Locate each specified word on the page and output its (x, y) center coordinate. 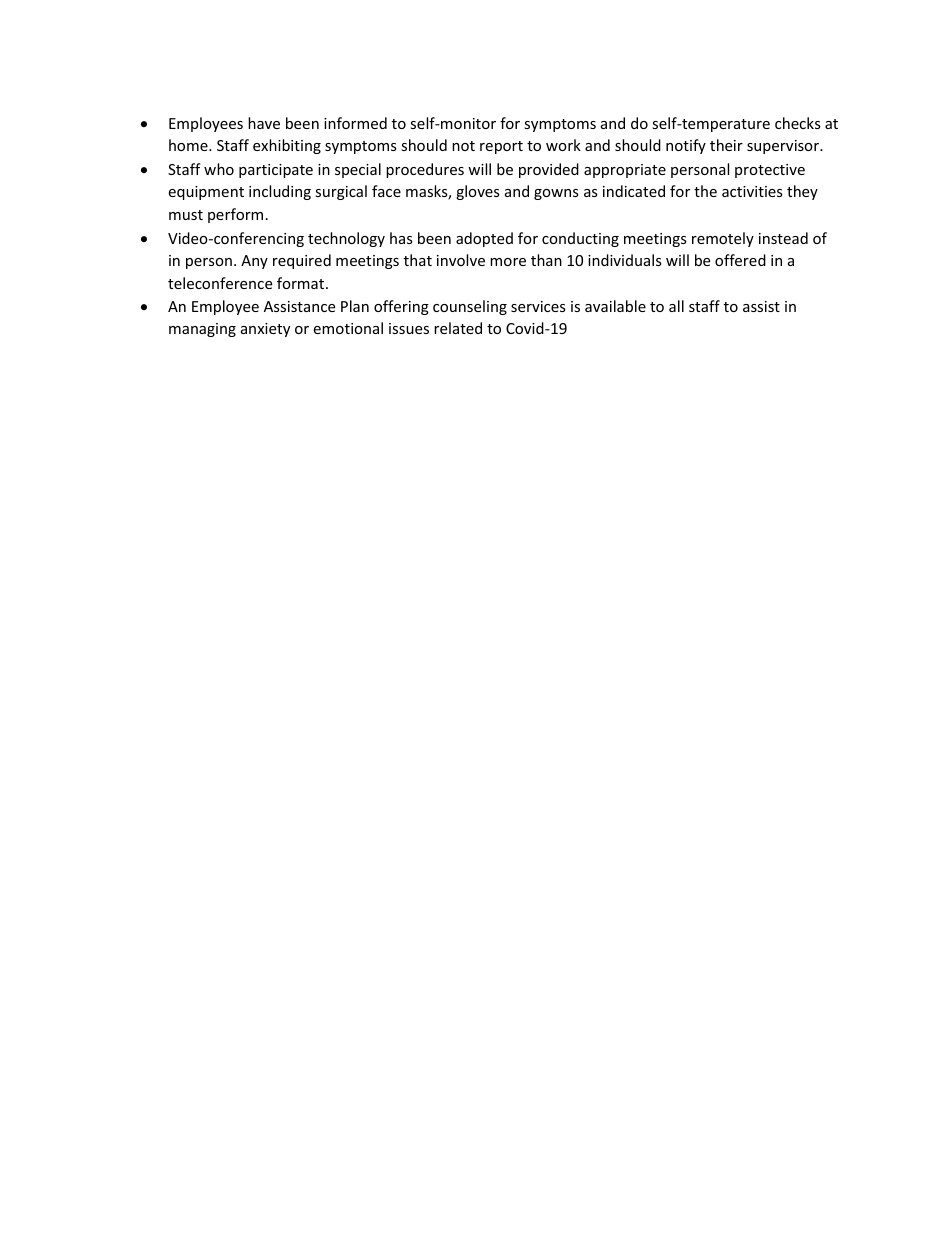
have (264, 123)
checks (798, 123)
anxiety (265, 330)
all (676, 306)
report (501, 147)
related (458, 328)
